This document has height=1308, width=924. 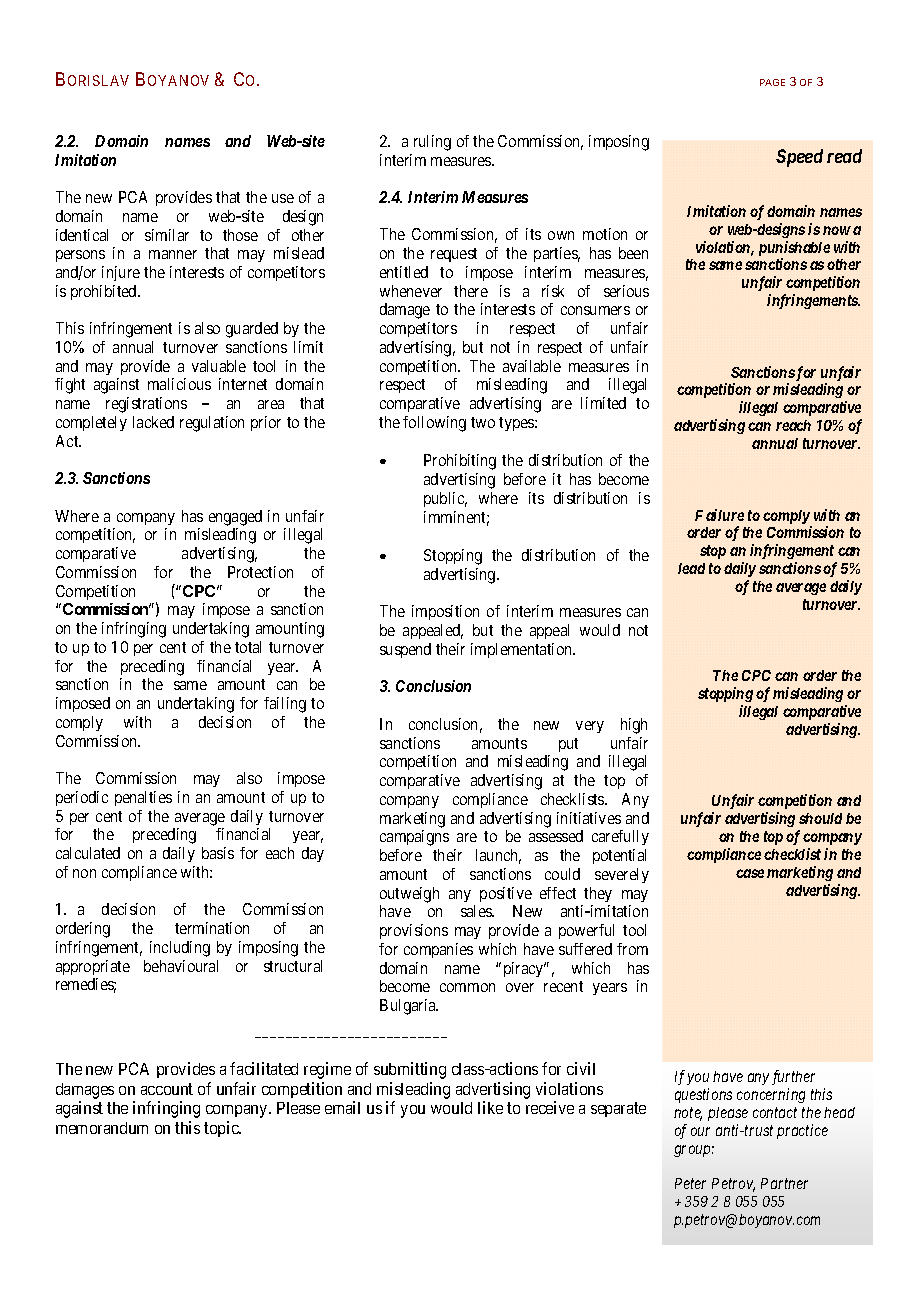 What do you see at coordinates (772, 82) in the document?
I see `PAGE` at bounding box center [772, 82].
